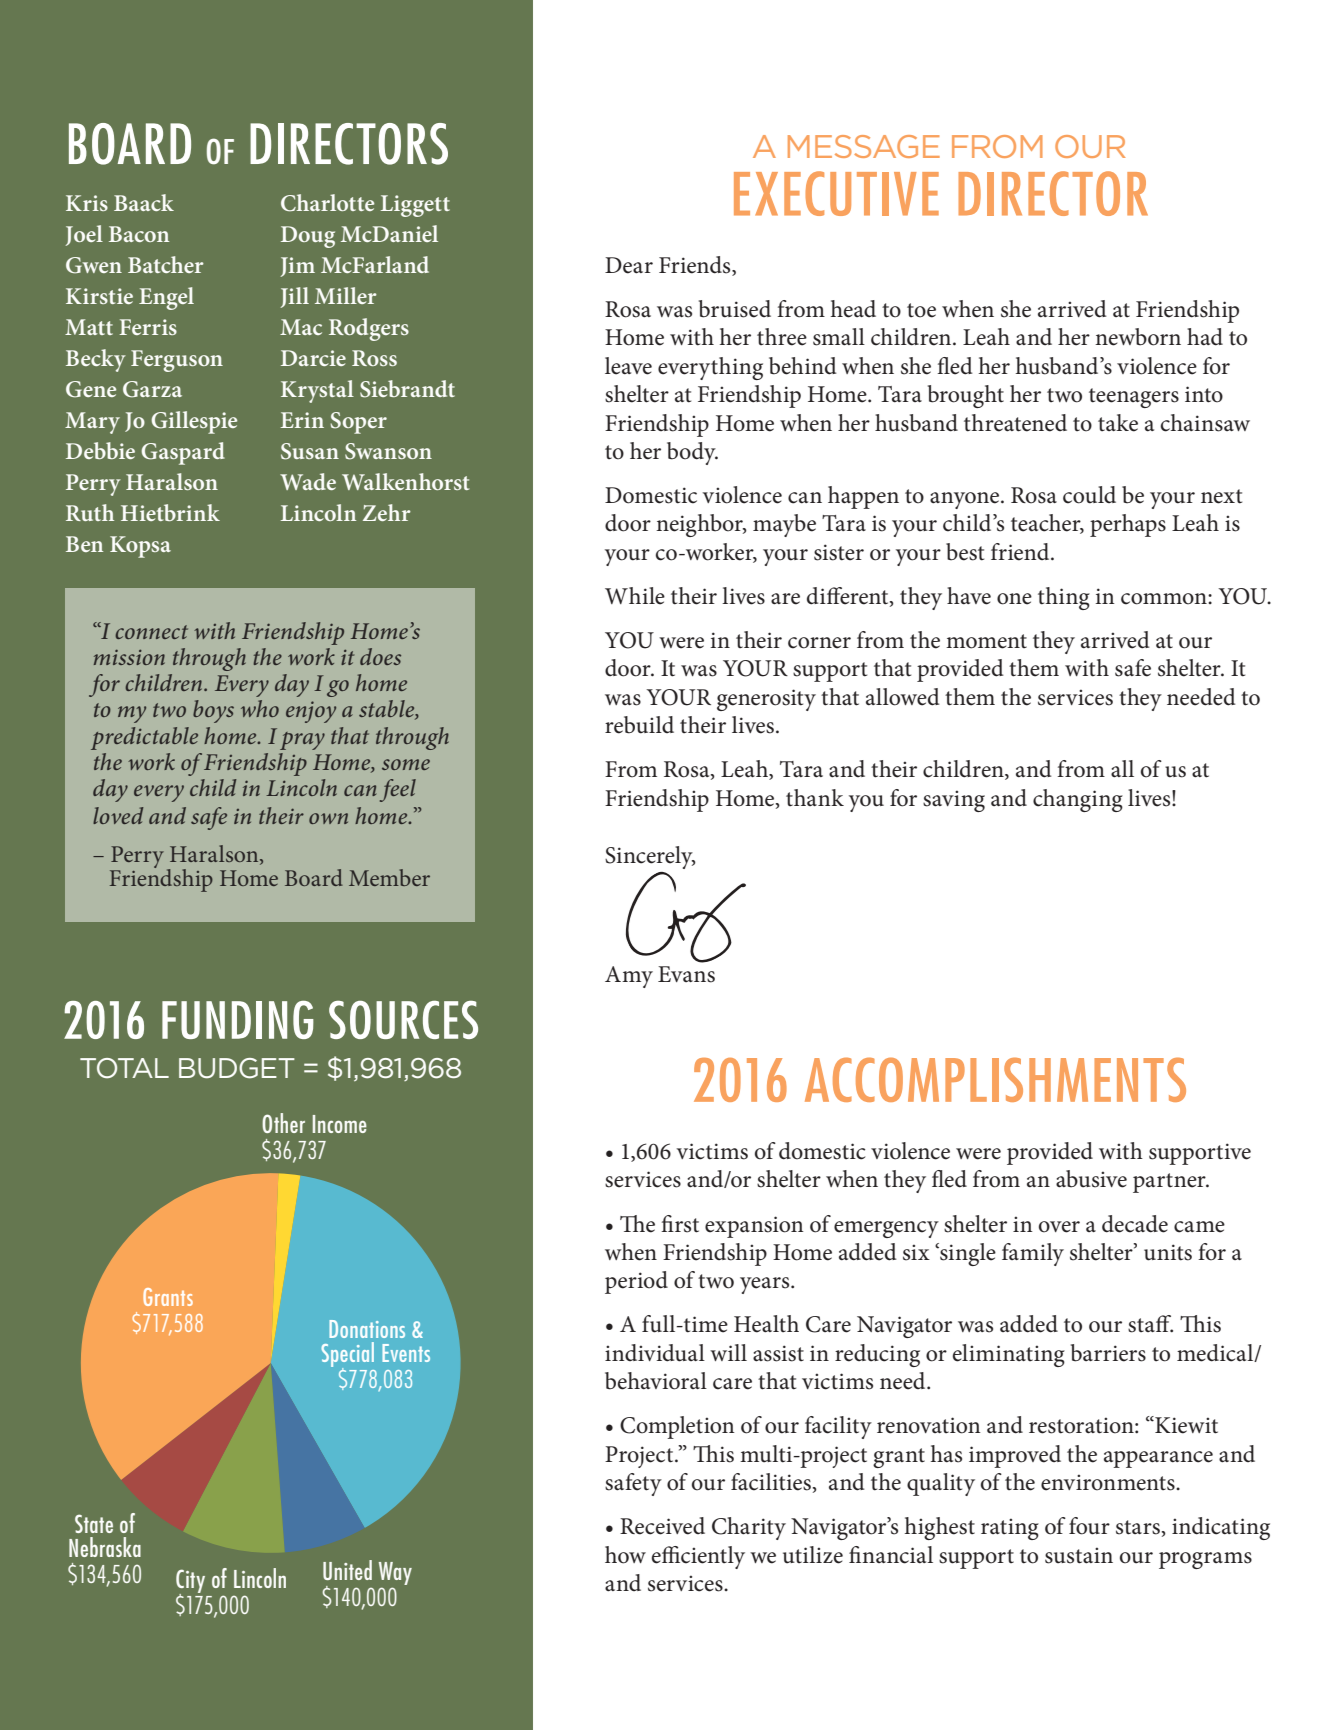 The height and width of the screenshot is (1730, 1337). What do you see at coordinates (629, 265) in the screenshot?
I see `Dear` at bounding box center [629, 265].
